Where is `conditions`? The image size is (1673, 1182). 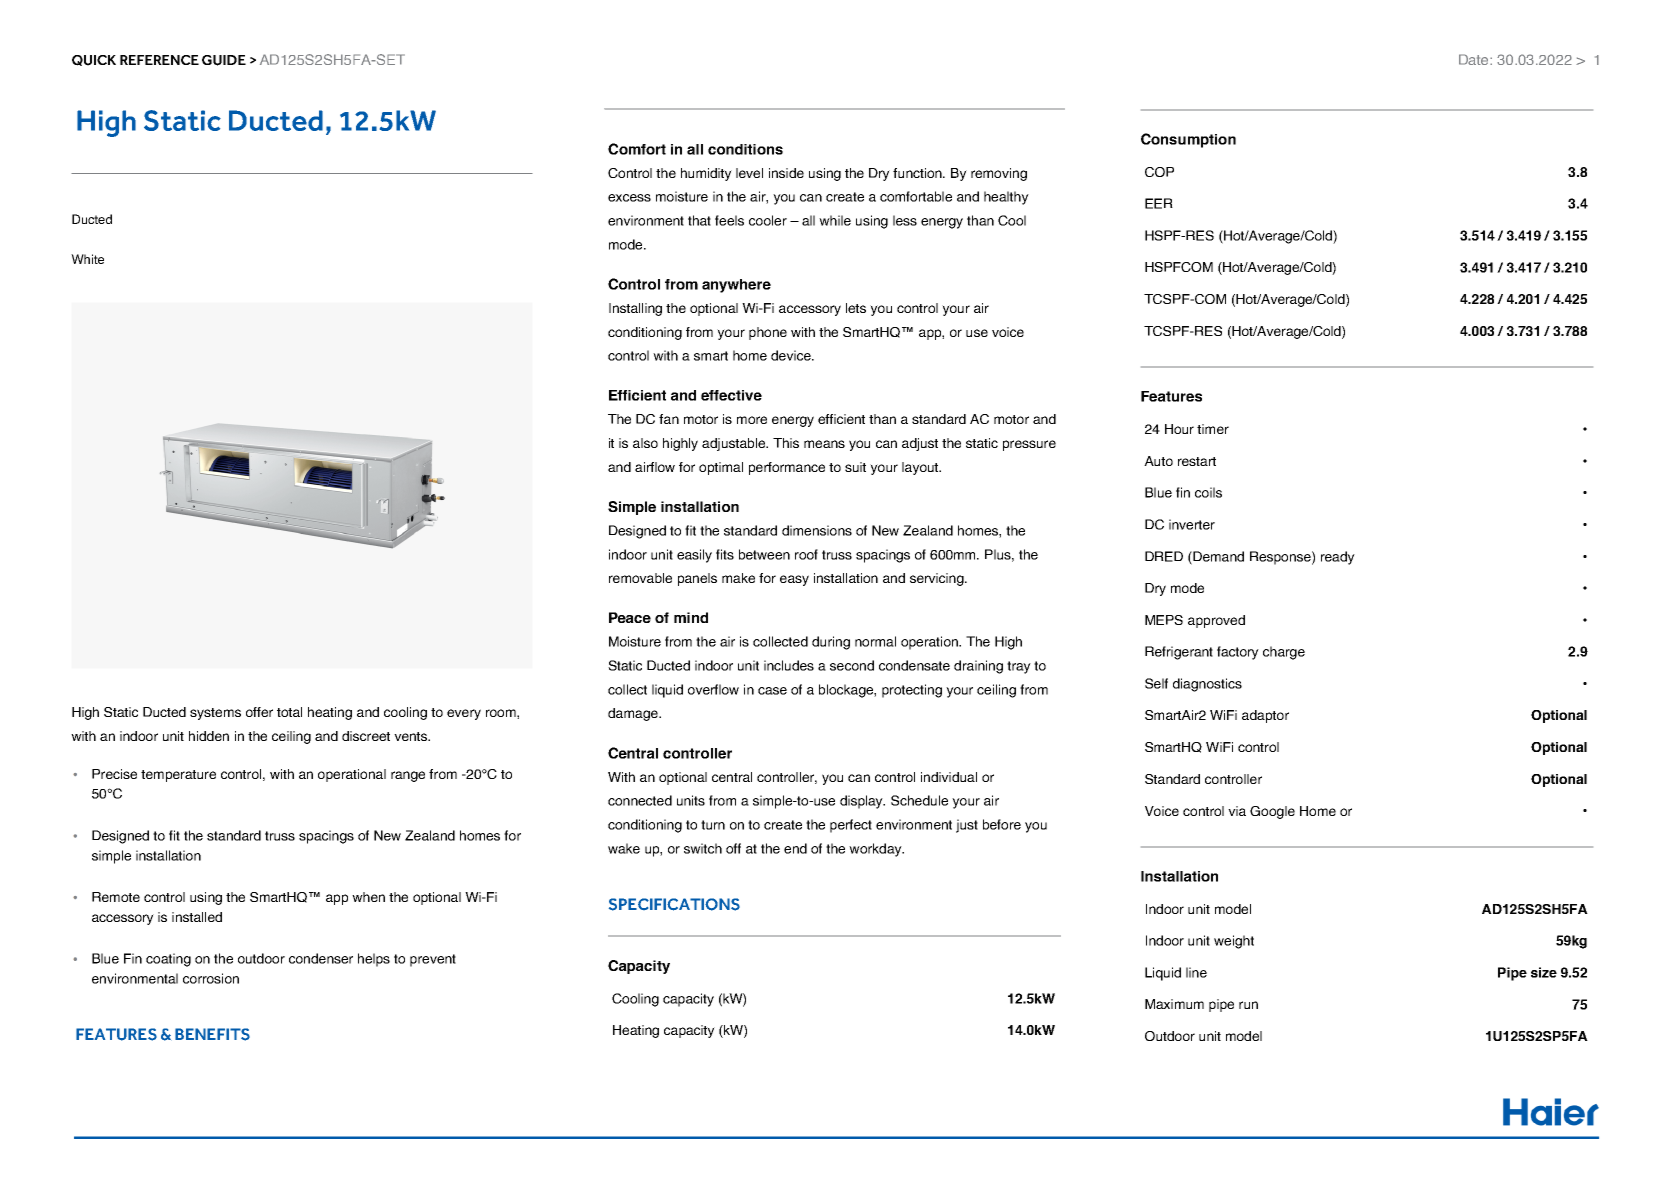
conditions is located at coordinates (745, 149).
